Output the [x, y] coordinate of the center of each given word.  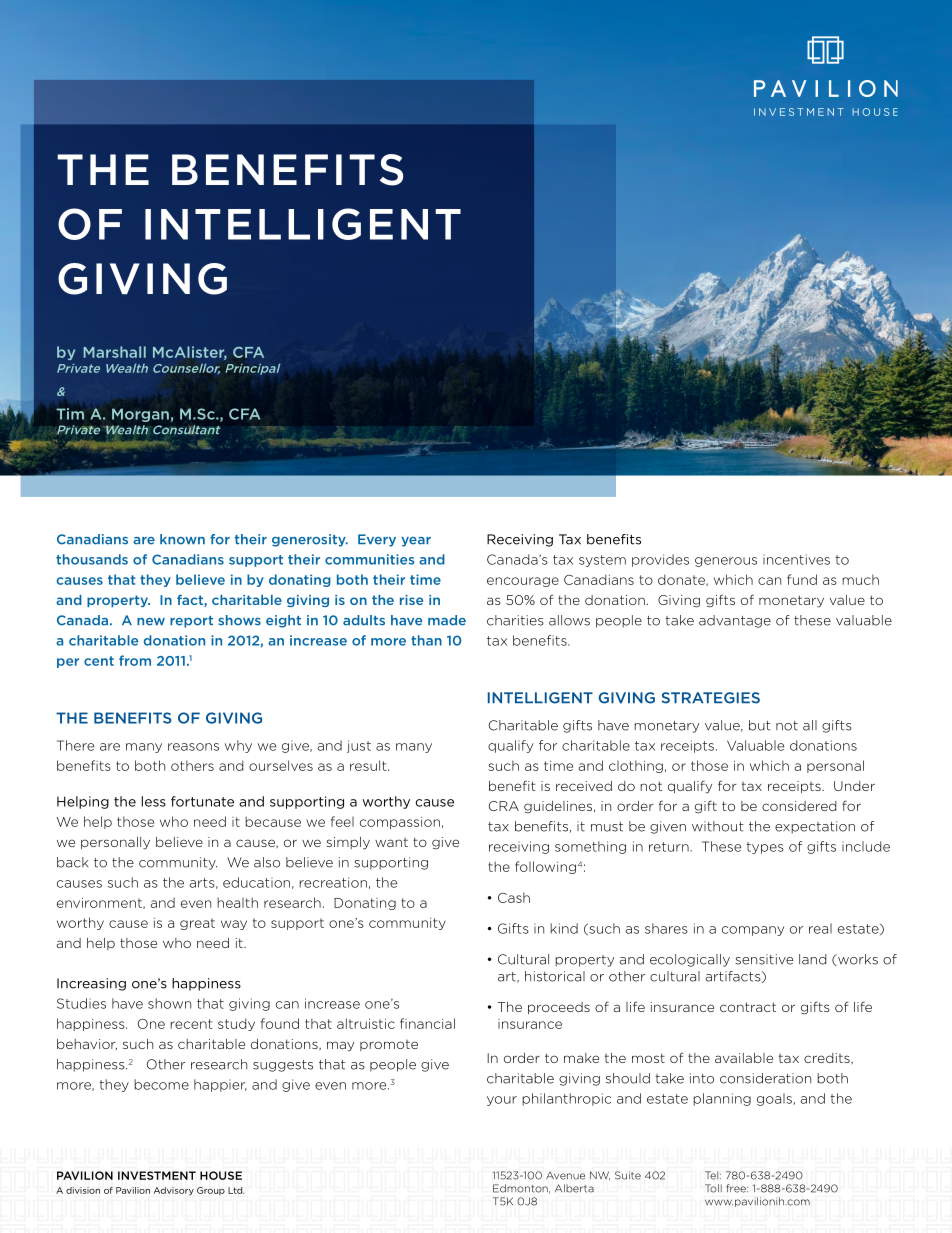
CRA [504, 806]
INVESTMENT [157, 1175]
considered [799, 806]
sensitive [764, 959]
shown [169, 1003]
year [416, 542]
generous [726, 562]
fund [802, 579]
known [182, 539]
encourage [523, 582]
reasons [193, 747]
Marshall [114, 352]
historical [555, 976]
